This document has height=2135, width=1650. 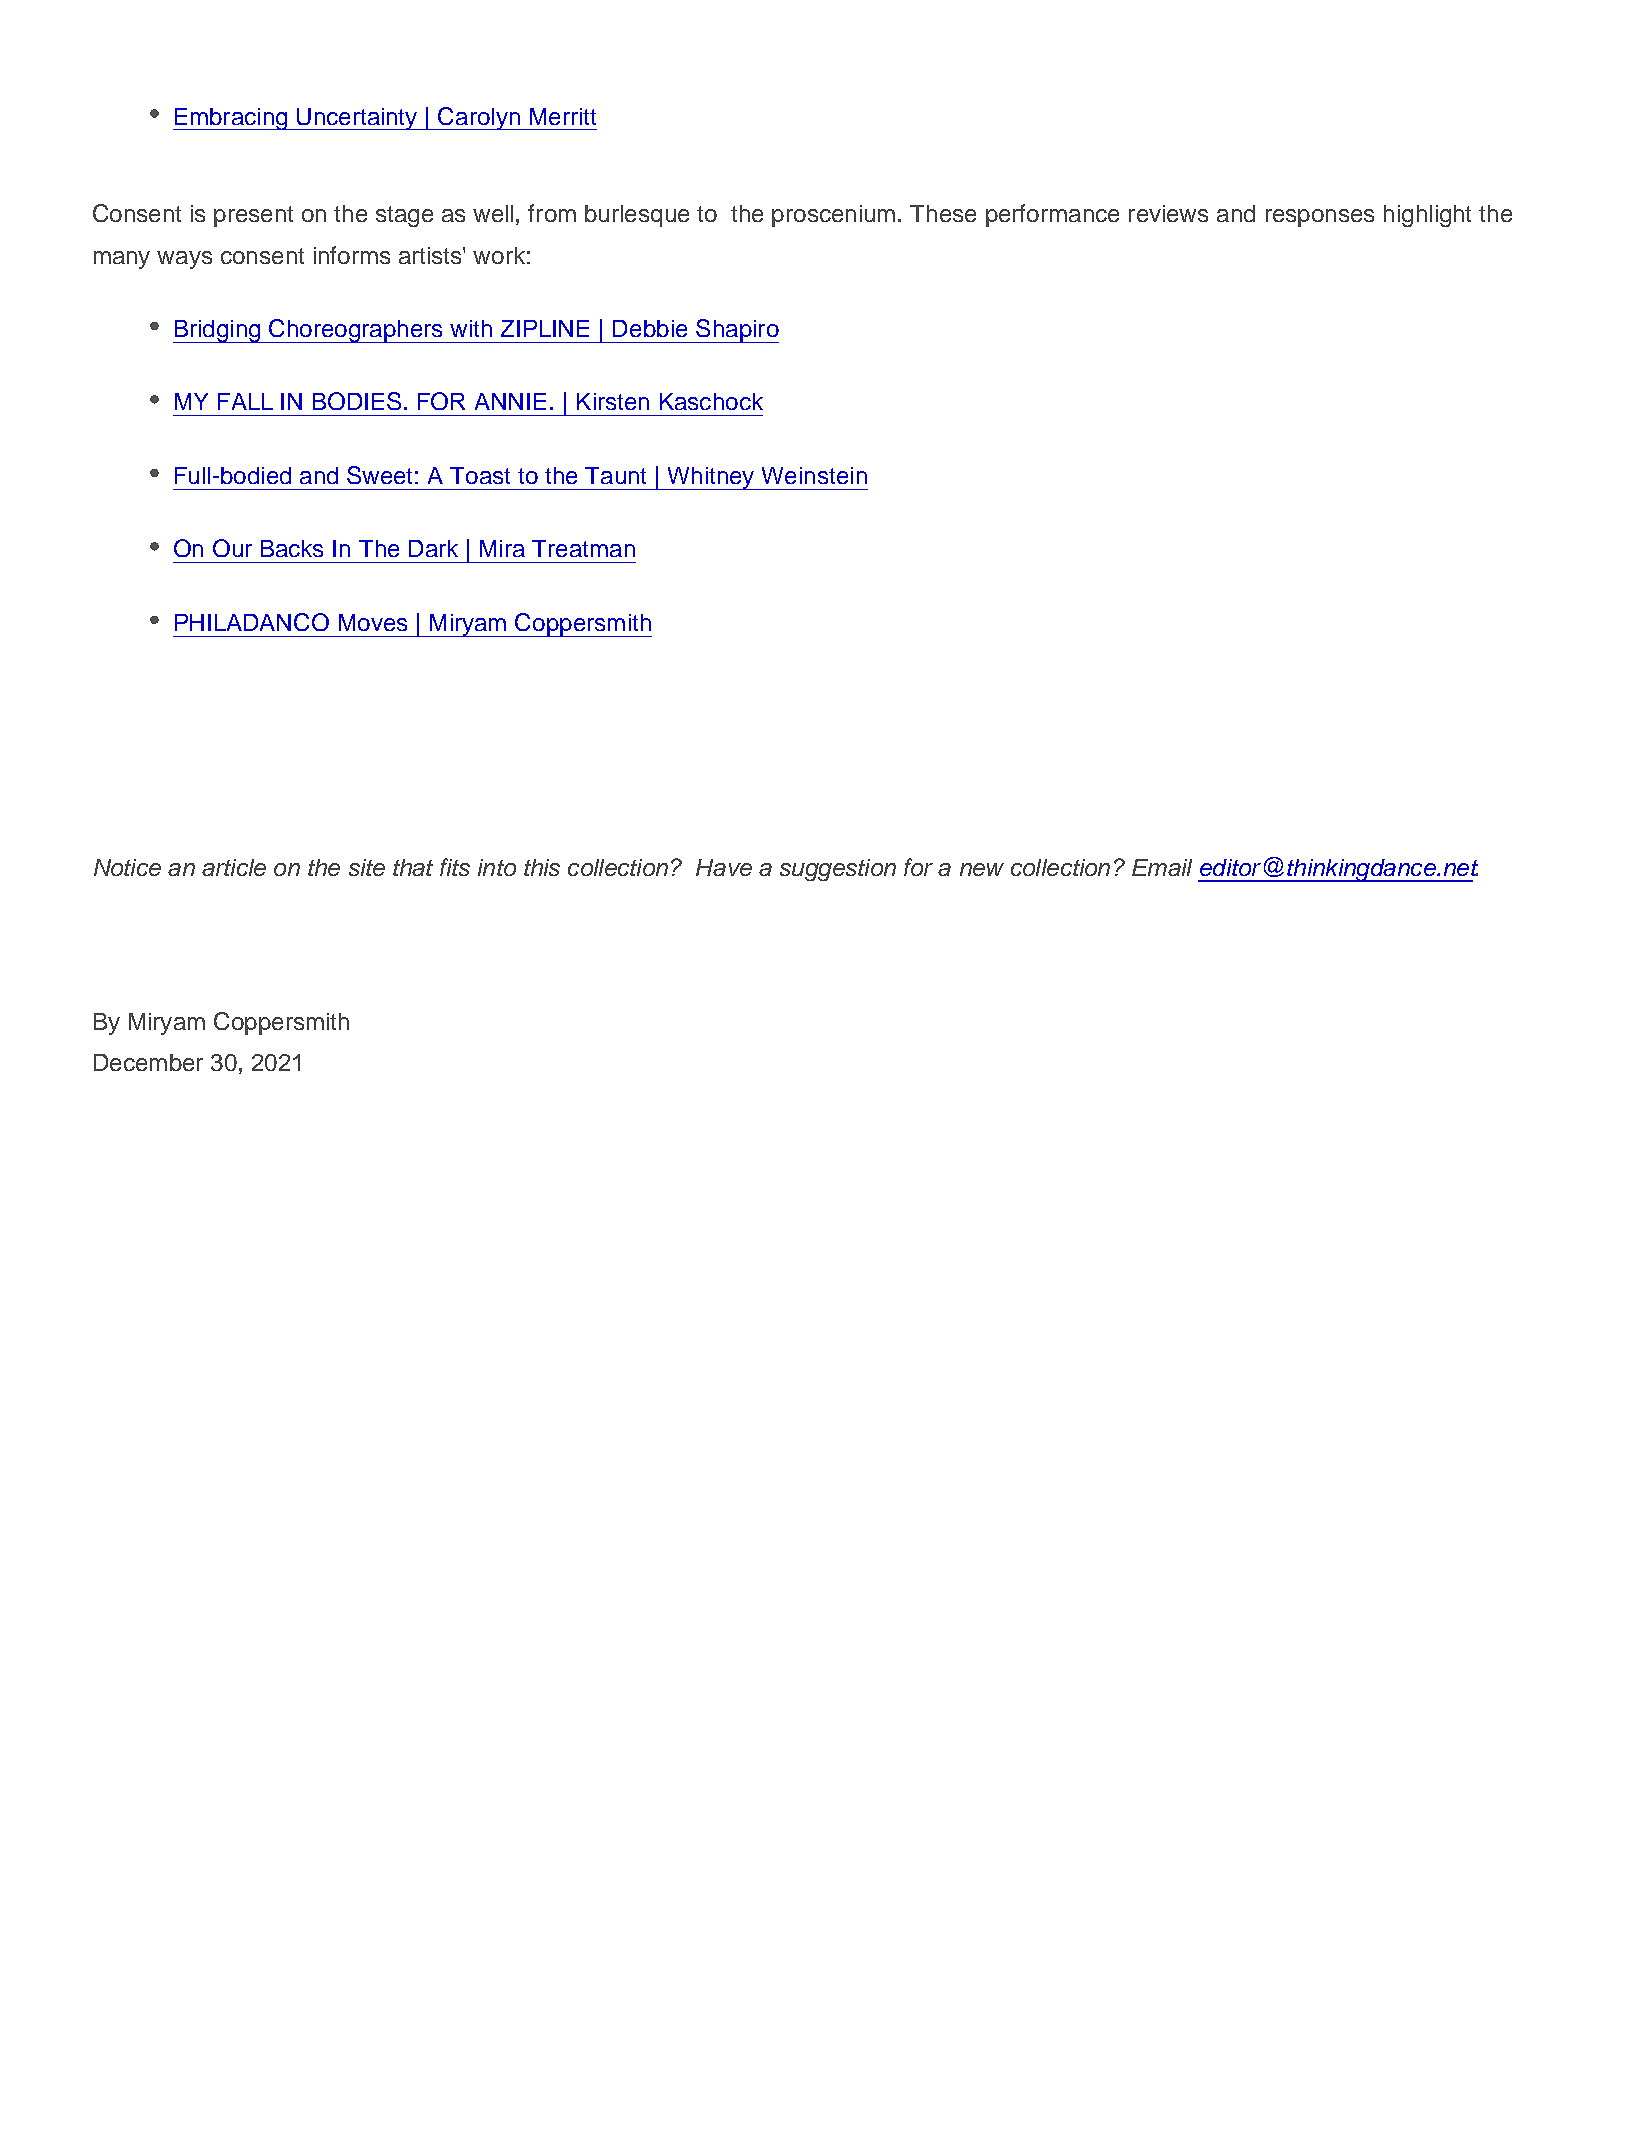 What do you see at coordinates (231, 119) in the document?
I see `Embracing` at bounding box center [231, 119].
